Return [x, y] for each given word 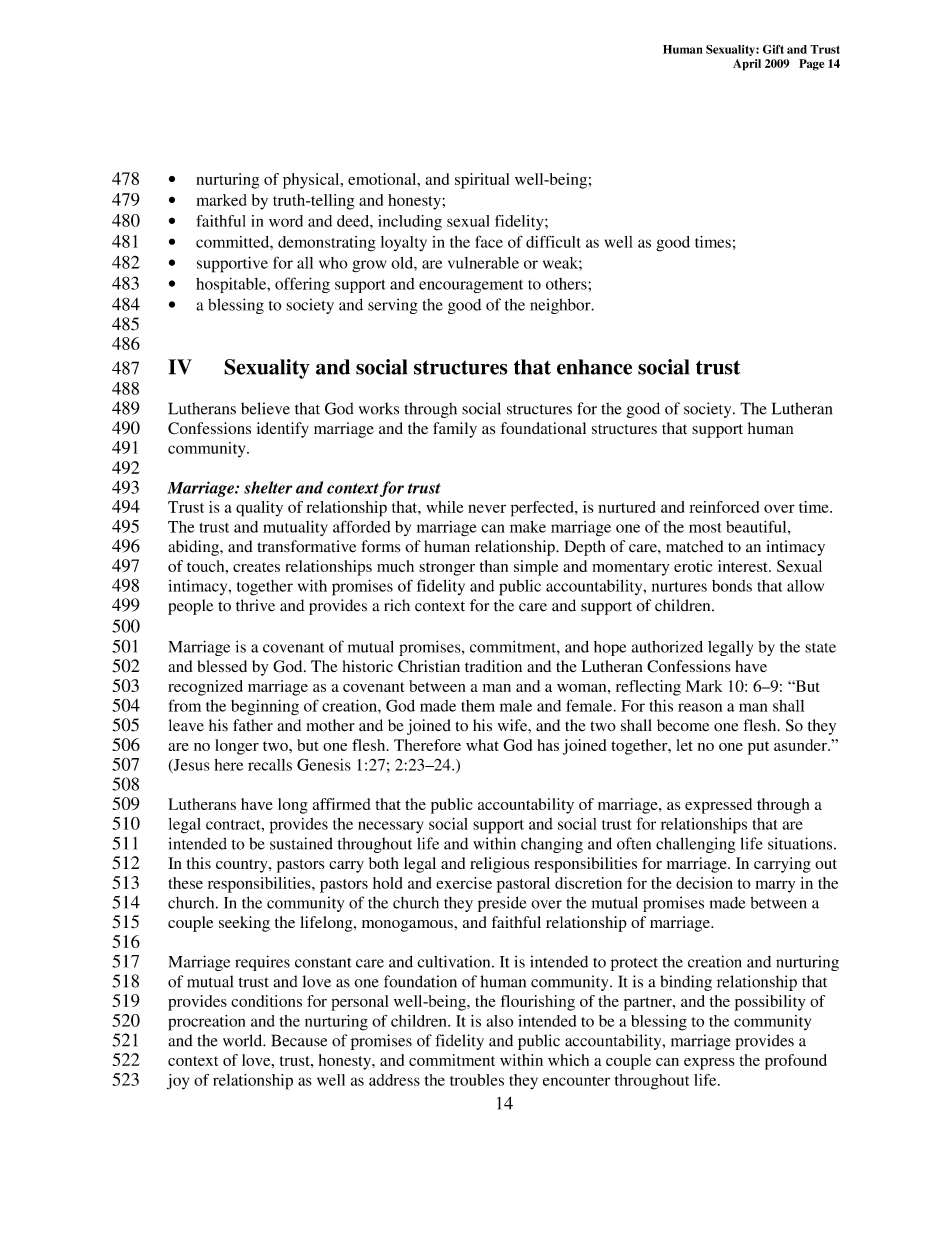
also [500, 1021]
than [494, 566]
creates [256, 567]
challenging [695, 845]
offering [302, 285]
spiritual [482, 181]
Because [299, 1040]
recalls [270, 765]
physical [312, 181]
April [747, 65]
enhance [594, 367]
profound [796, 1062]
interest [744, 566]
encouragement [471, 286]
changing [552, 845]
